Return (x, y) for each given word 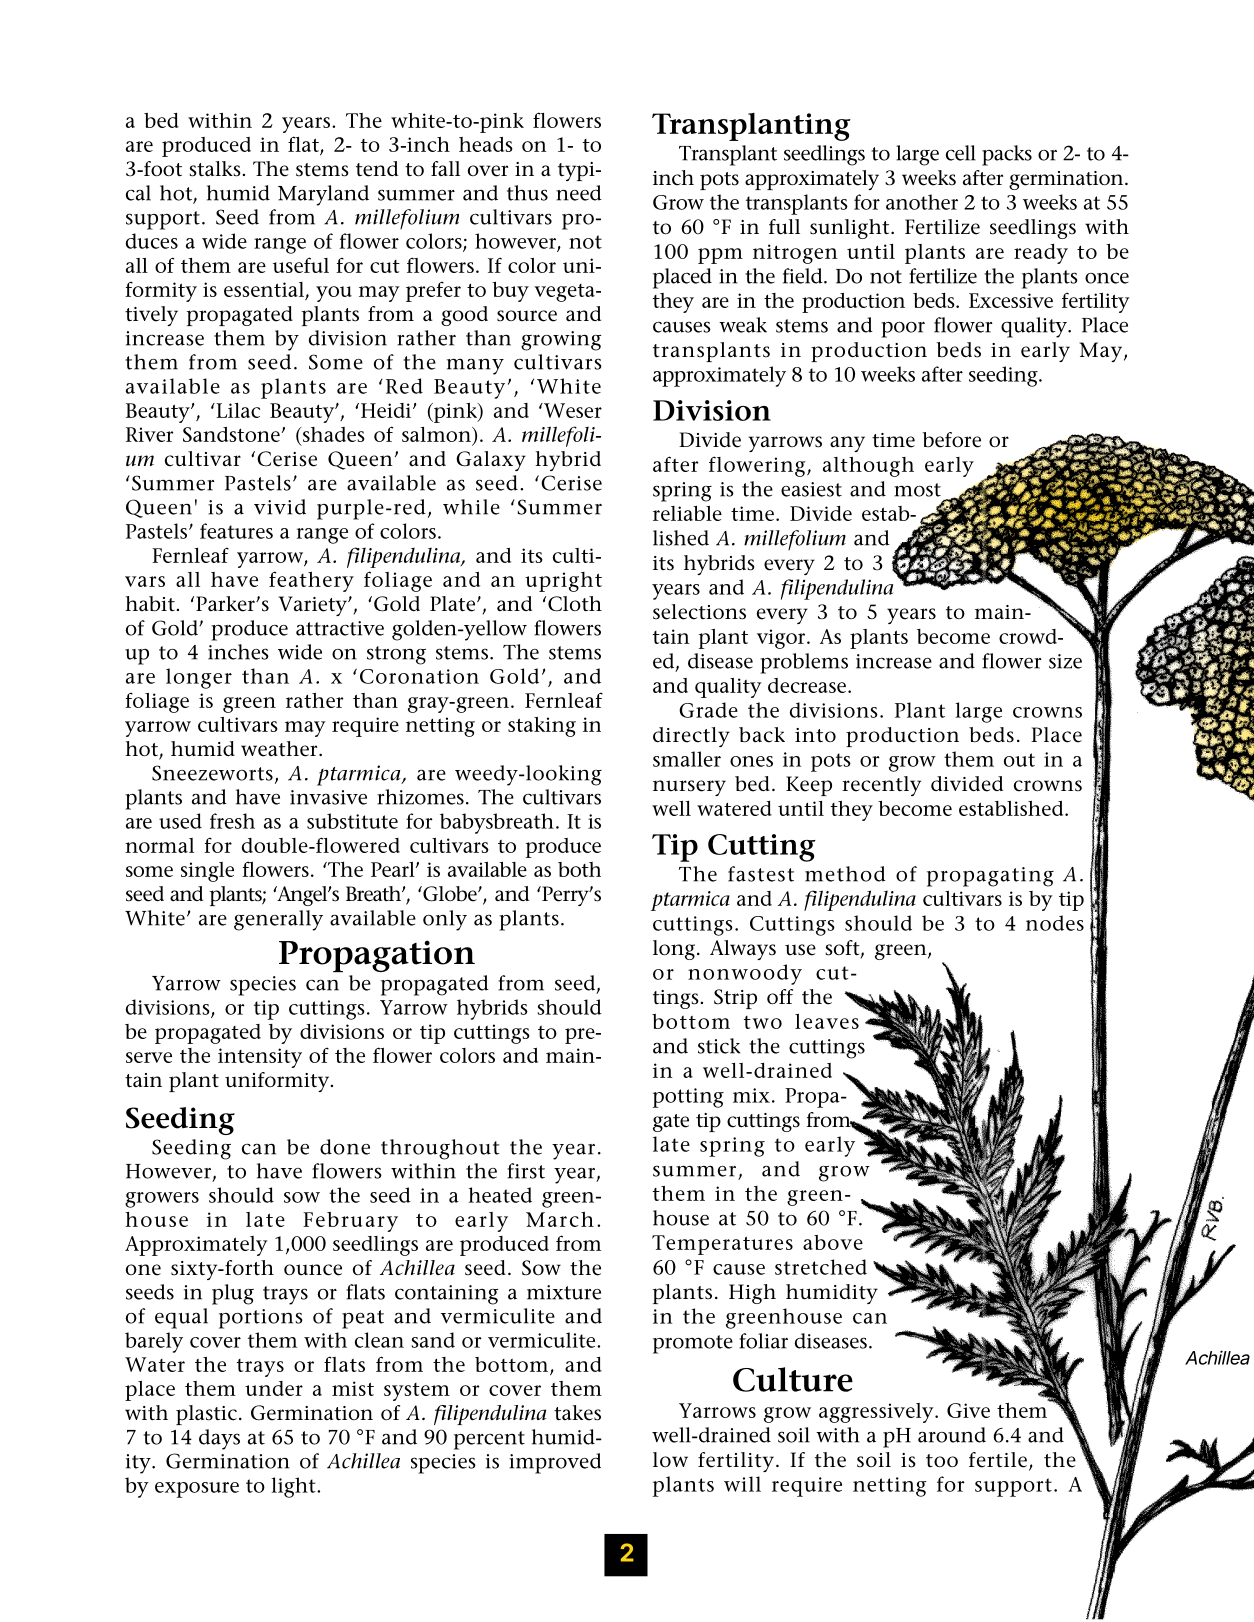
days (219, 1439)
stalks (215, 169)
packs (1007, 155)
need (579, 193)
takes (577, 1413)
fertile (998, 1460)
